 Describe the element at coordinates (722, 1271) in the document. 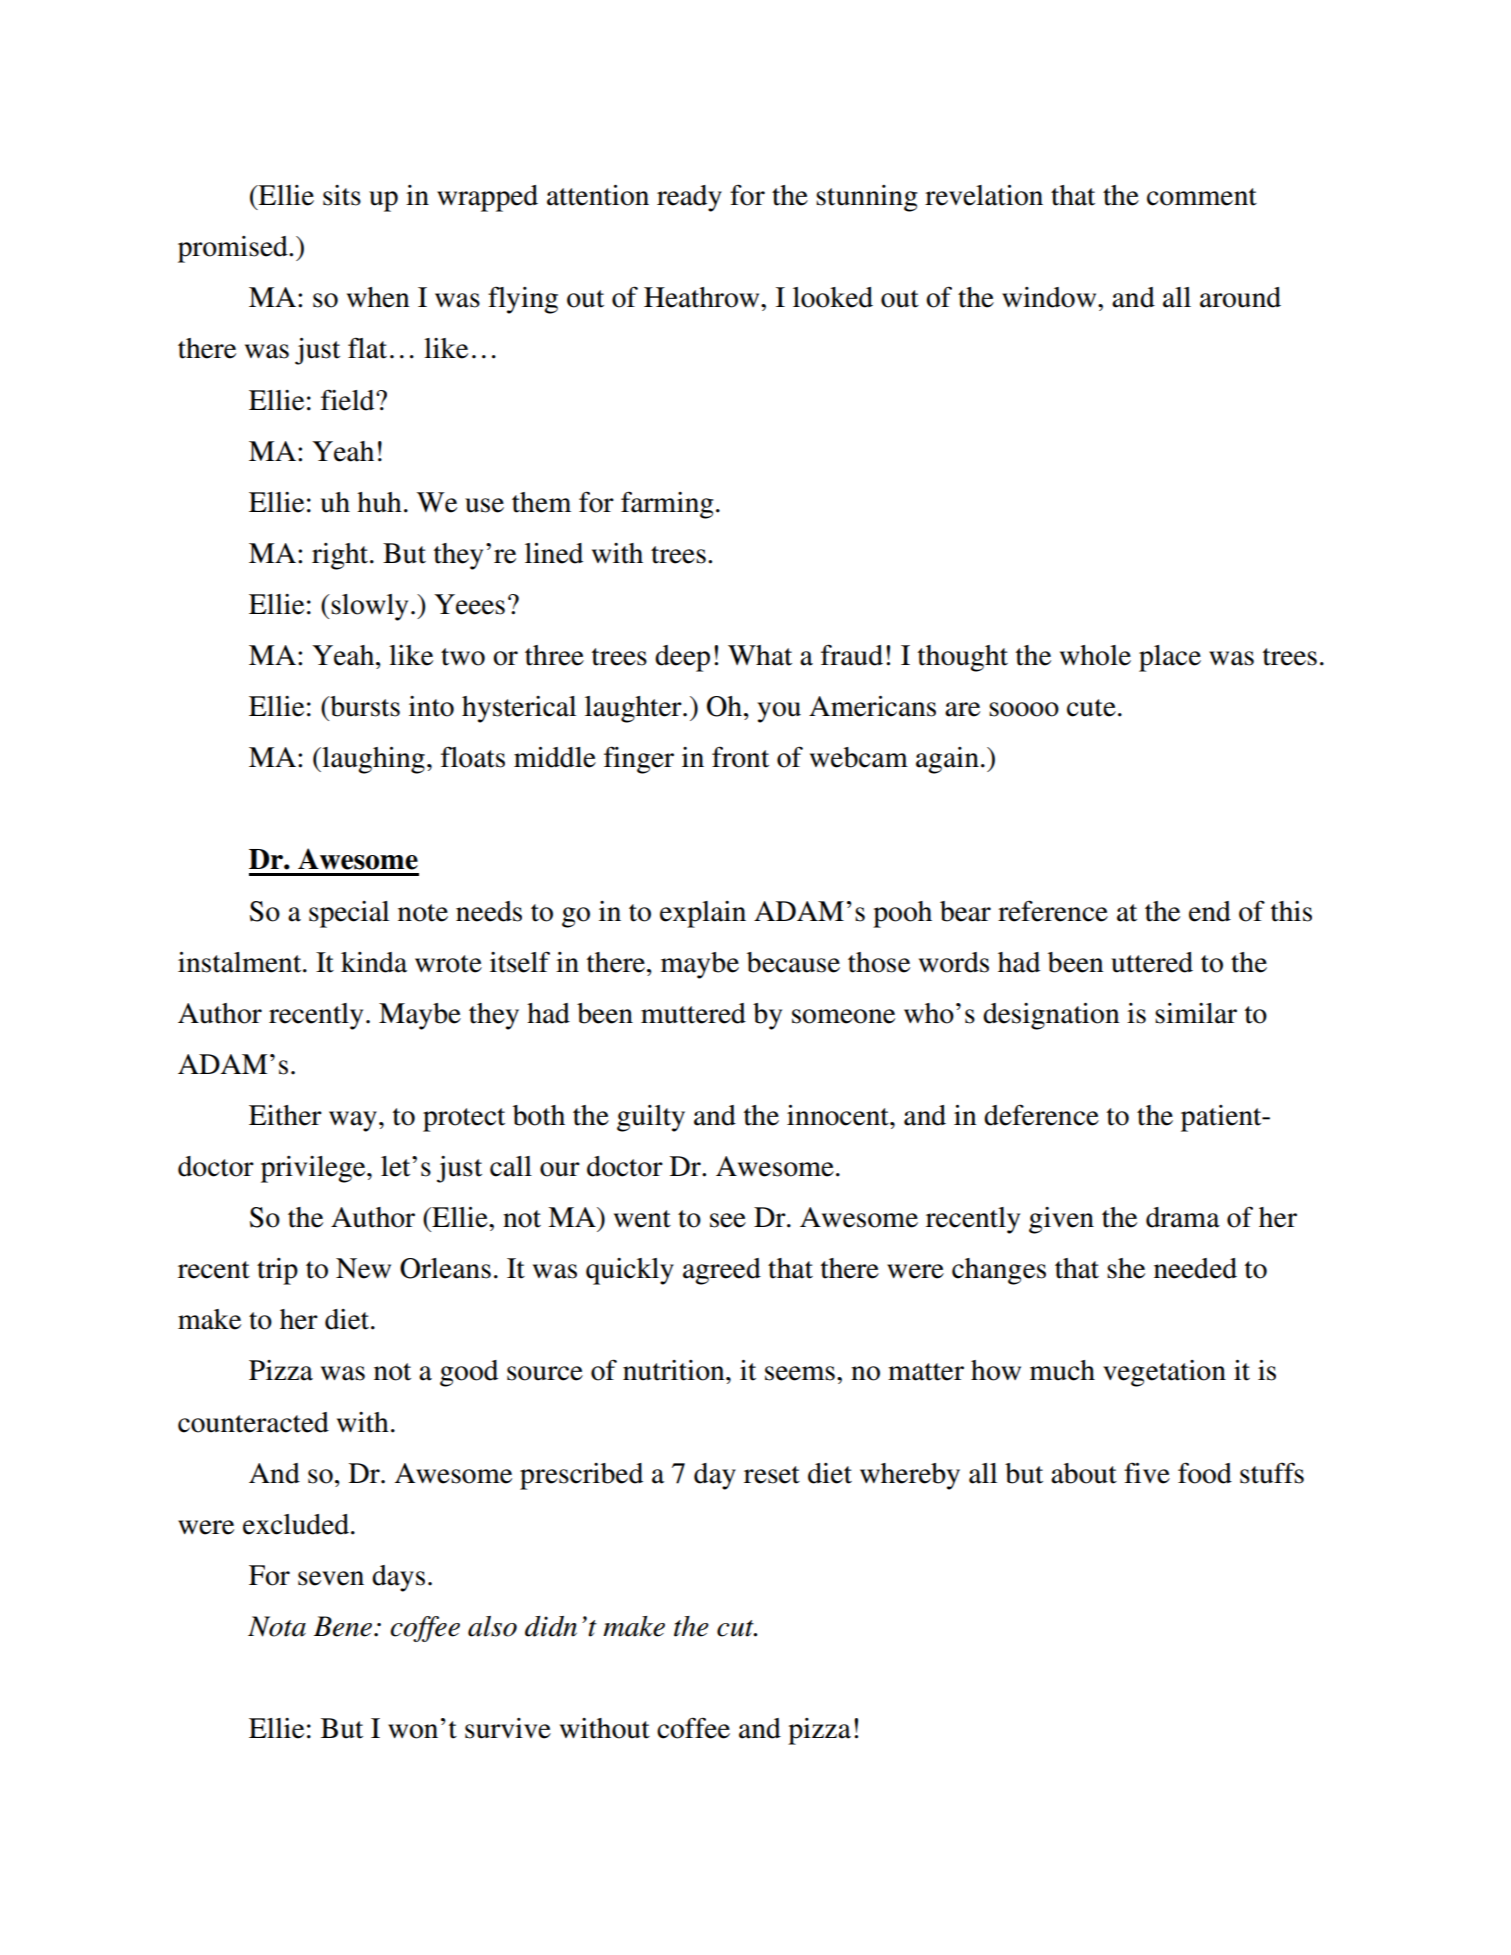

I see `agreed` at that location.
